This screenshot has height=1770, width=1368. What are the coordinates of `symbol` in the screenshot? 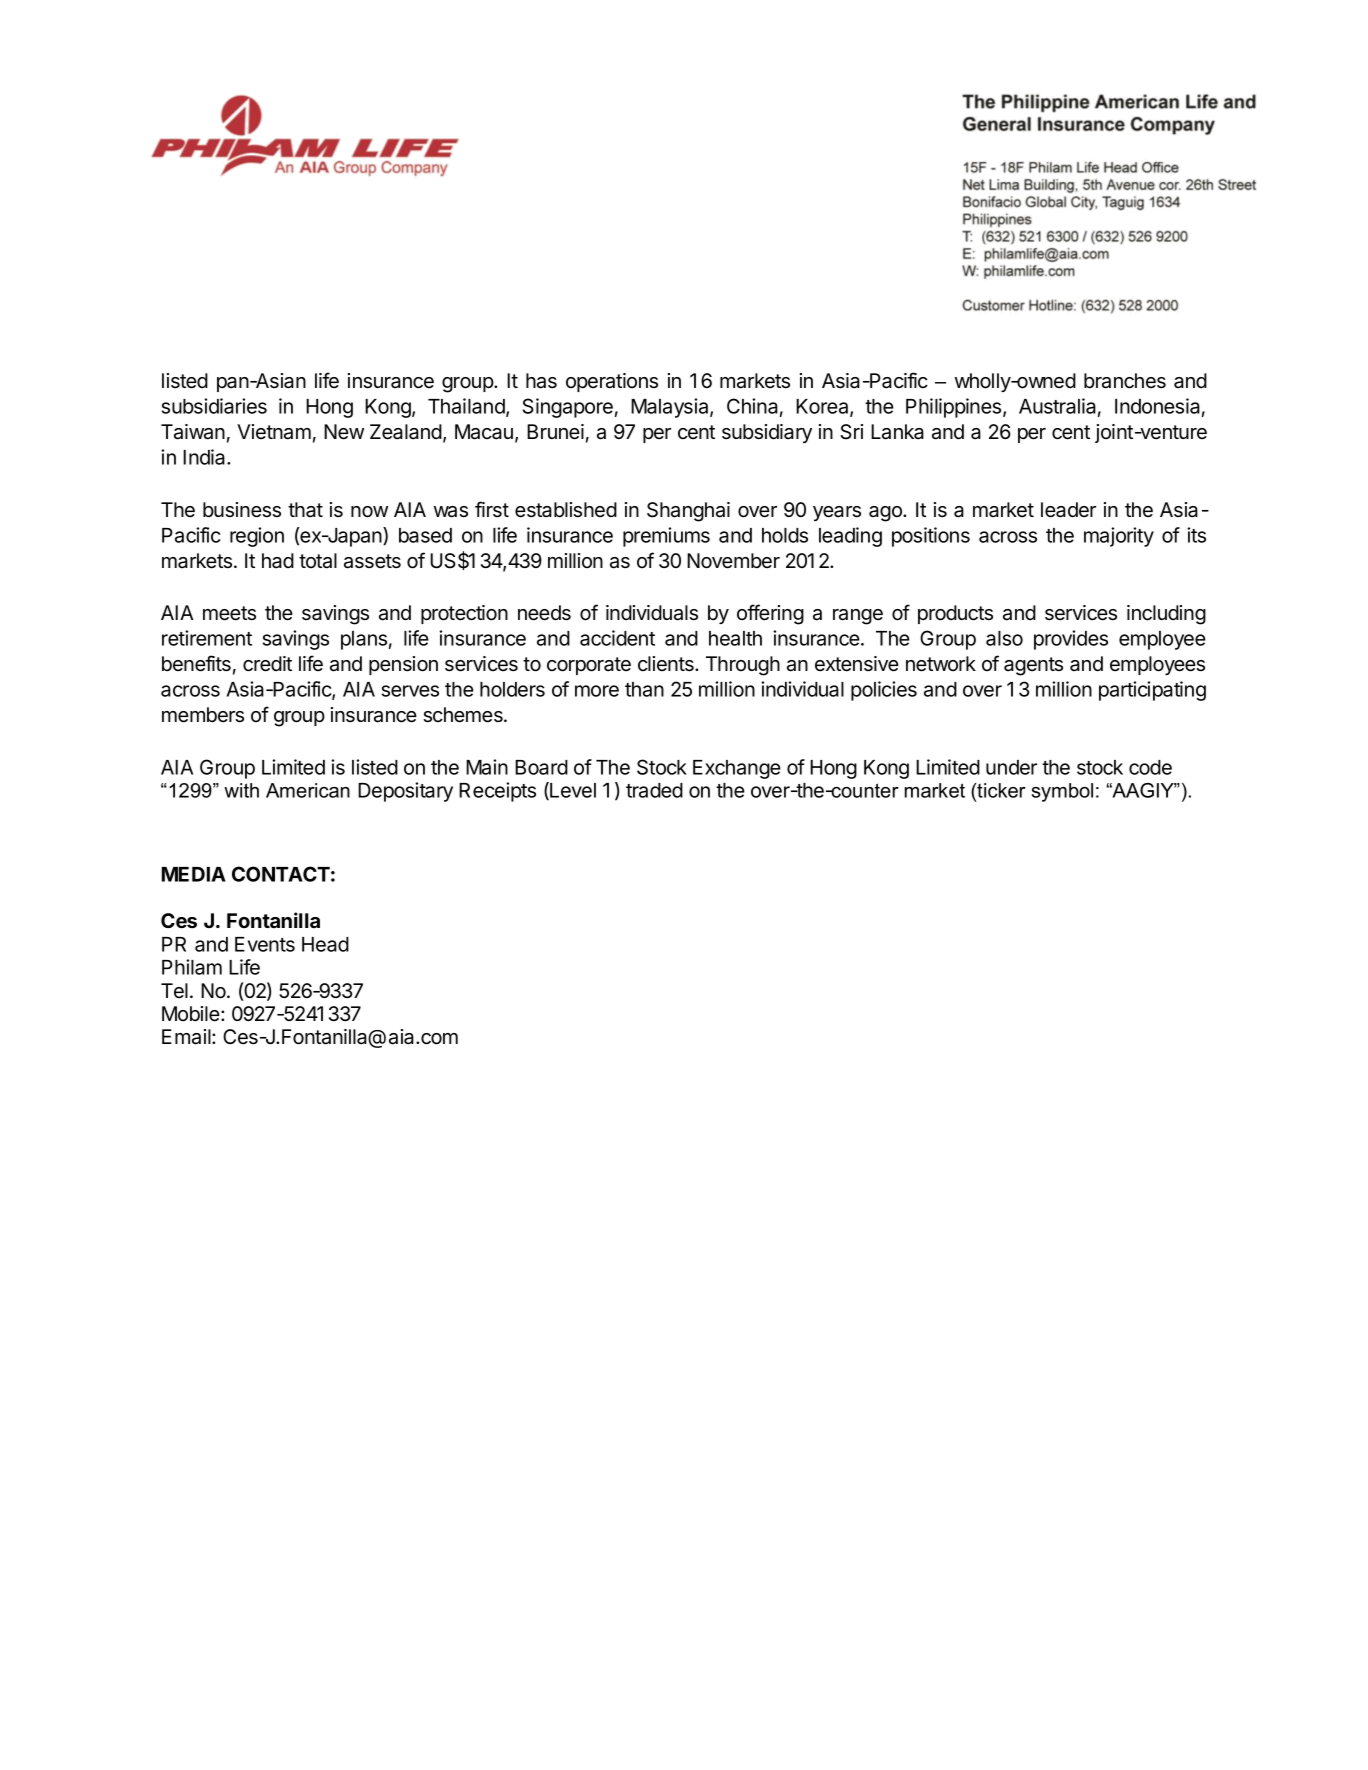 It's located at (1062, 792).
